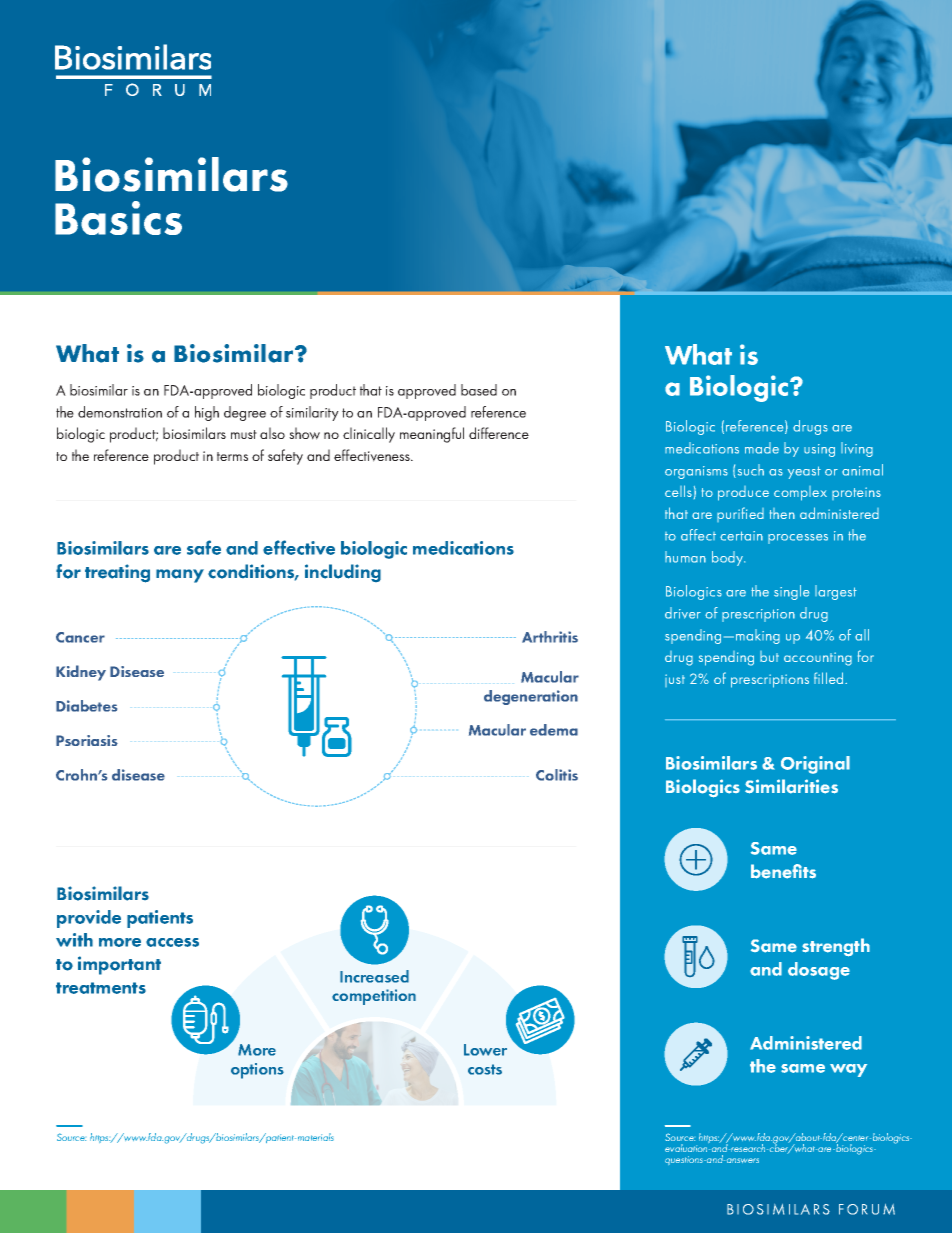 This page has height=1233, width=952. Describe the element at coordinates (257, 1071) in the page. I see `options` at that location.
